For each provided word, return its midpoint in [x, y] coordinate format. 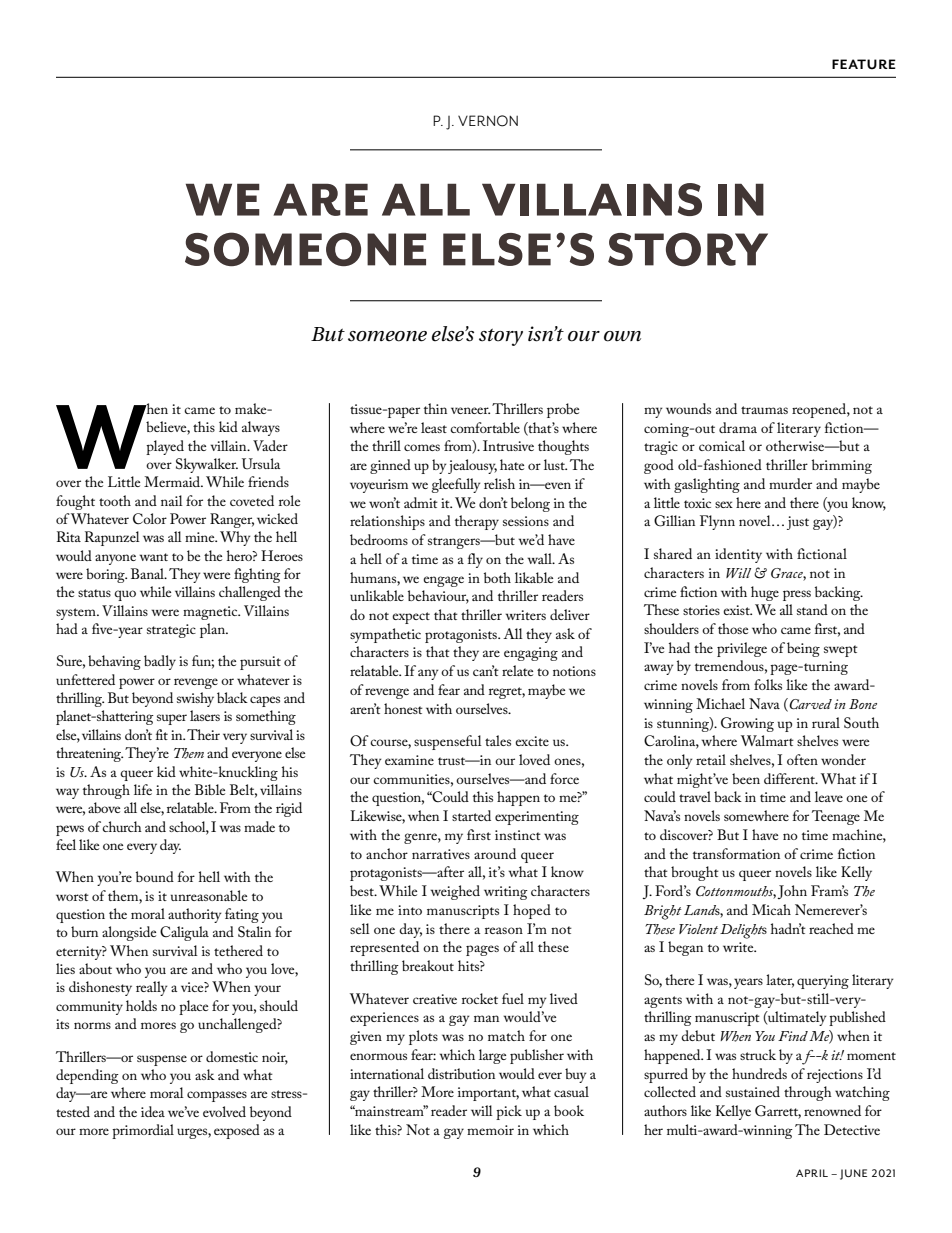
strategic [171, 631]
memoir [490, 1130]
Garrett [778, 1112]
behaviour [438, 597]
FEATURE [864, 64]
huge [765, 593]
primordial [143, 1131]
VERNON [488, 121]
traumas [764, 410]
